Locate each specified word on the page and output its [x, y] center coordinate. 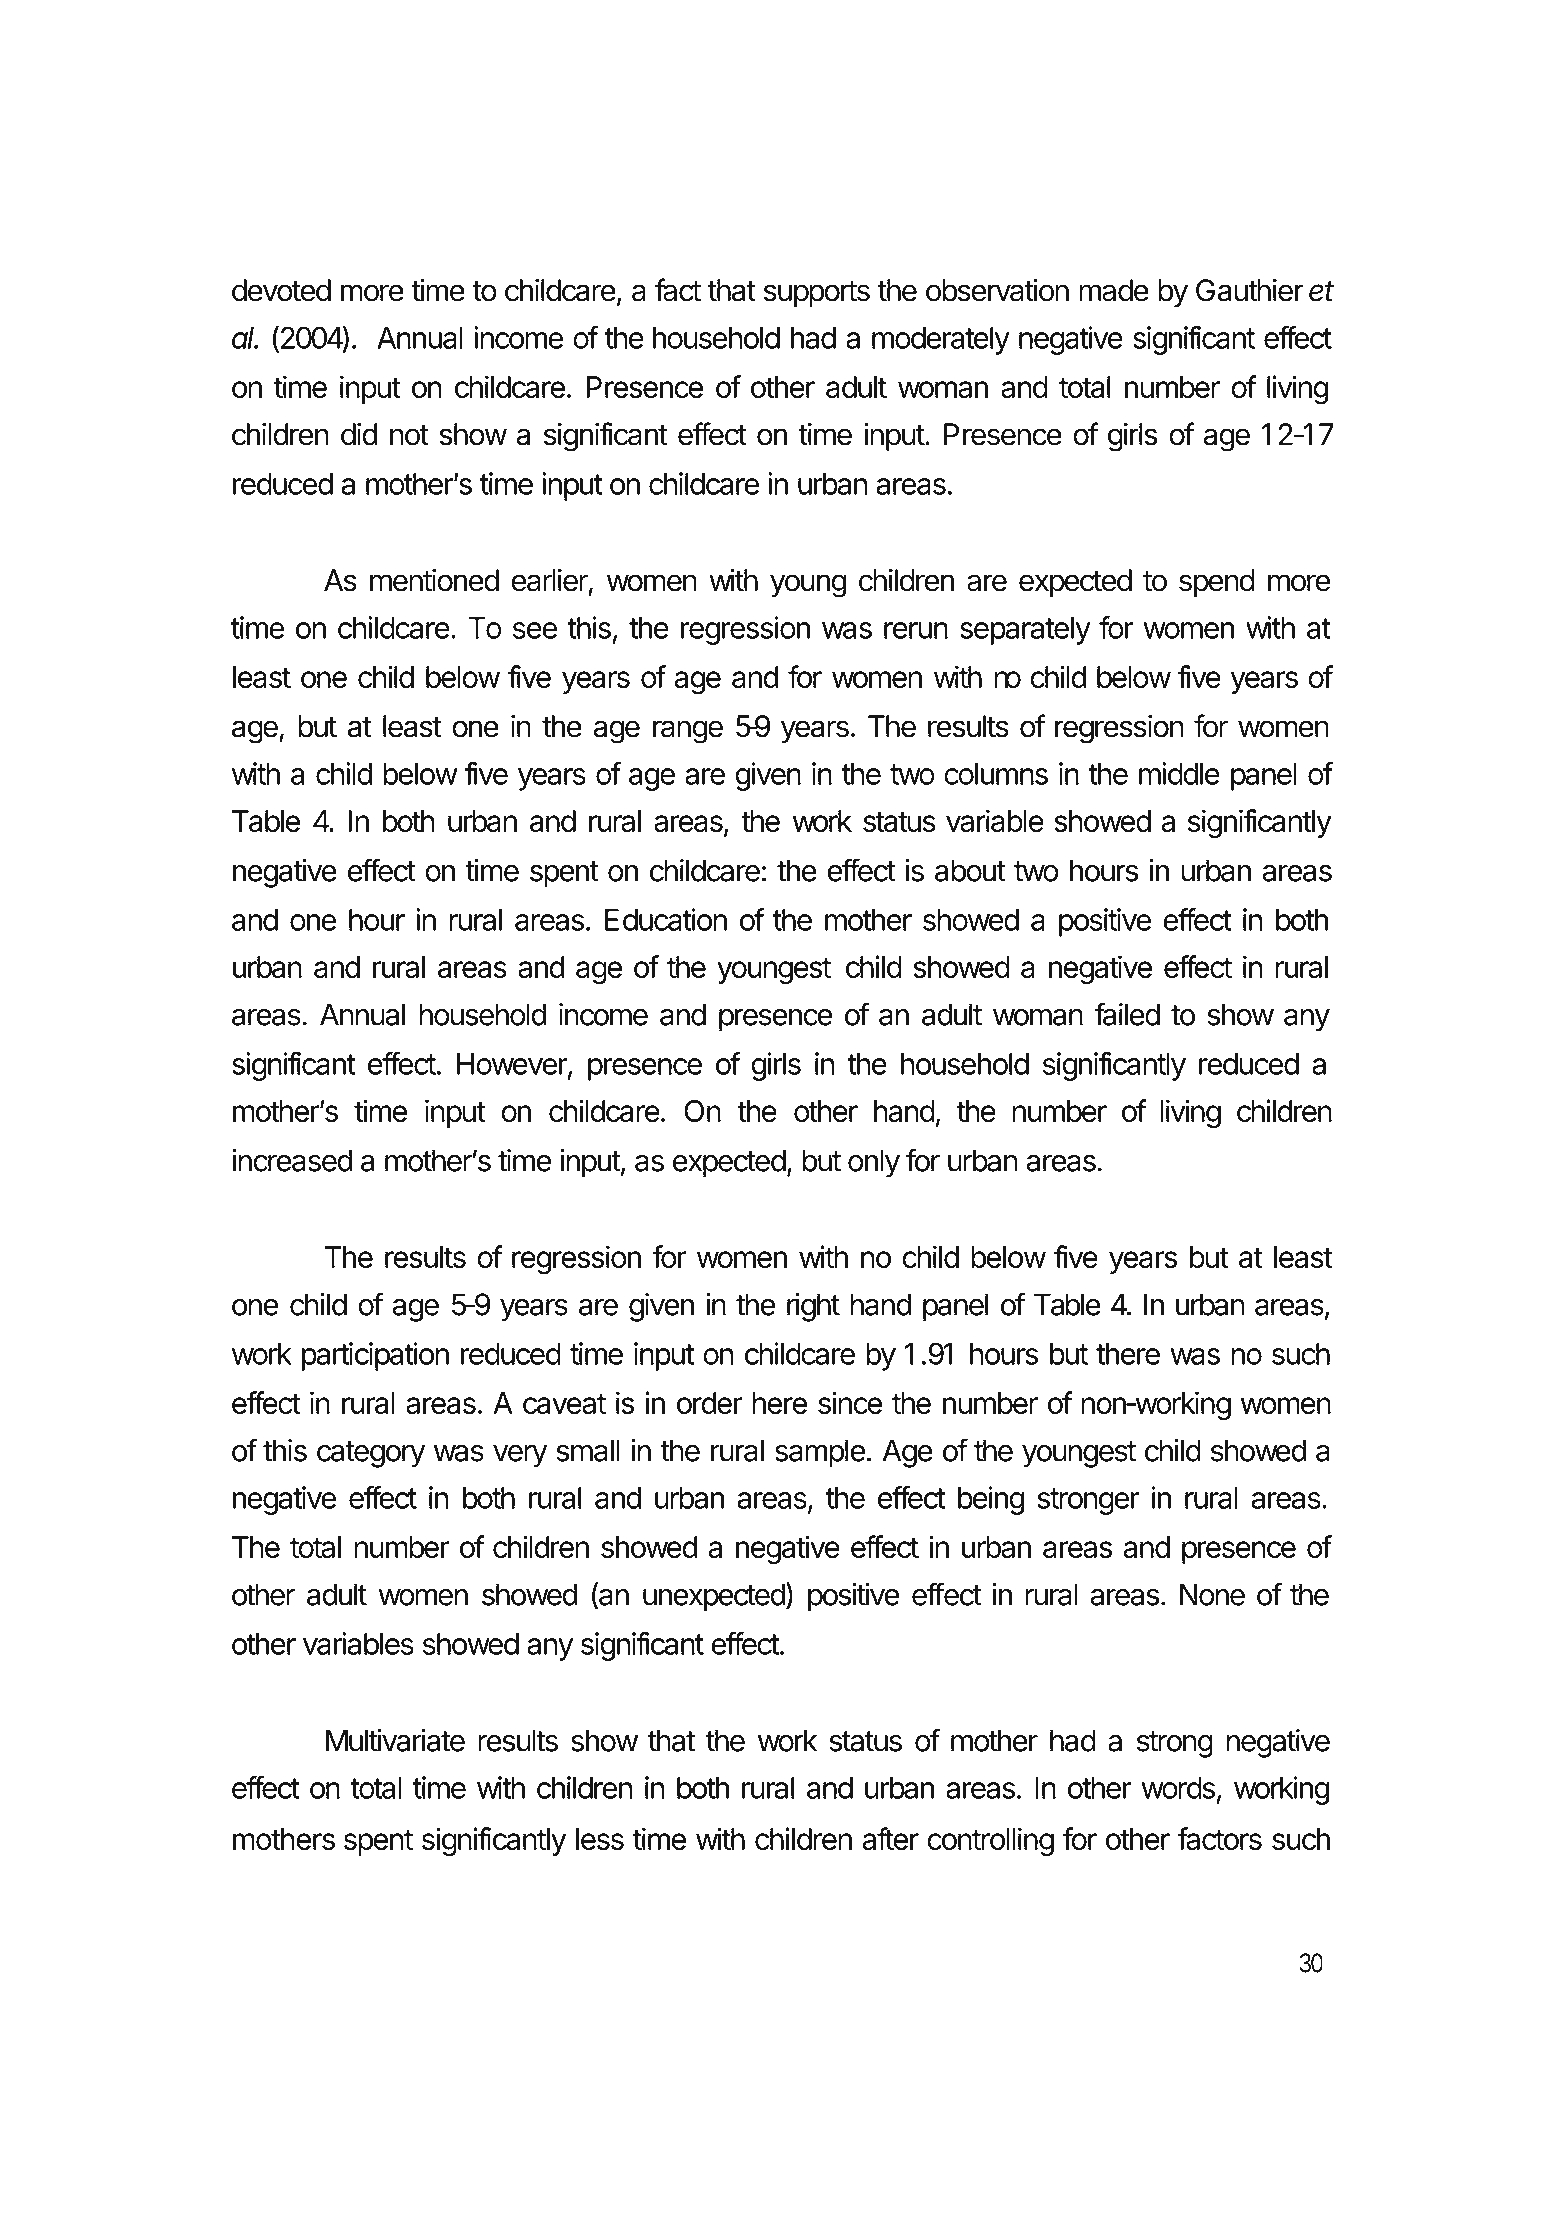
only [874, 1163]
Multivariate [395, 1740]
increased [292, 1160]
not [409, 435]
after [890, 1838]
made [1114, 290]
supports [817, 294]
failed [1127, 1014]
